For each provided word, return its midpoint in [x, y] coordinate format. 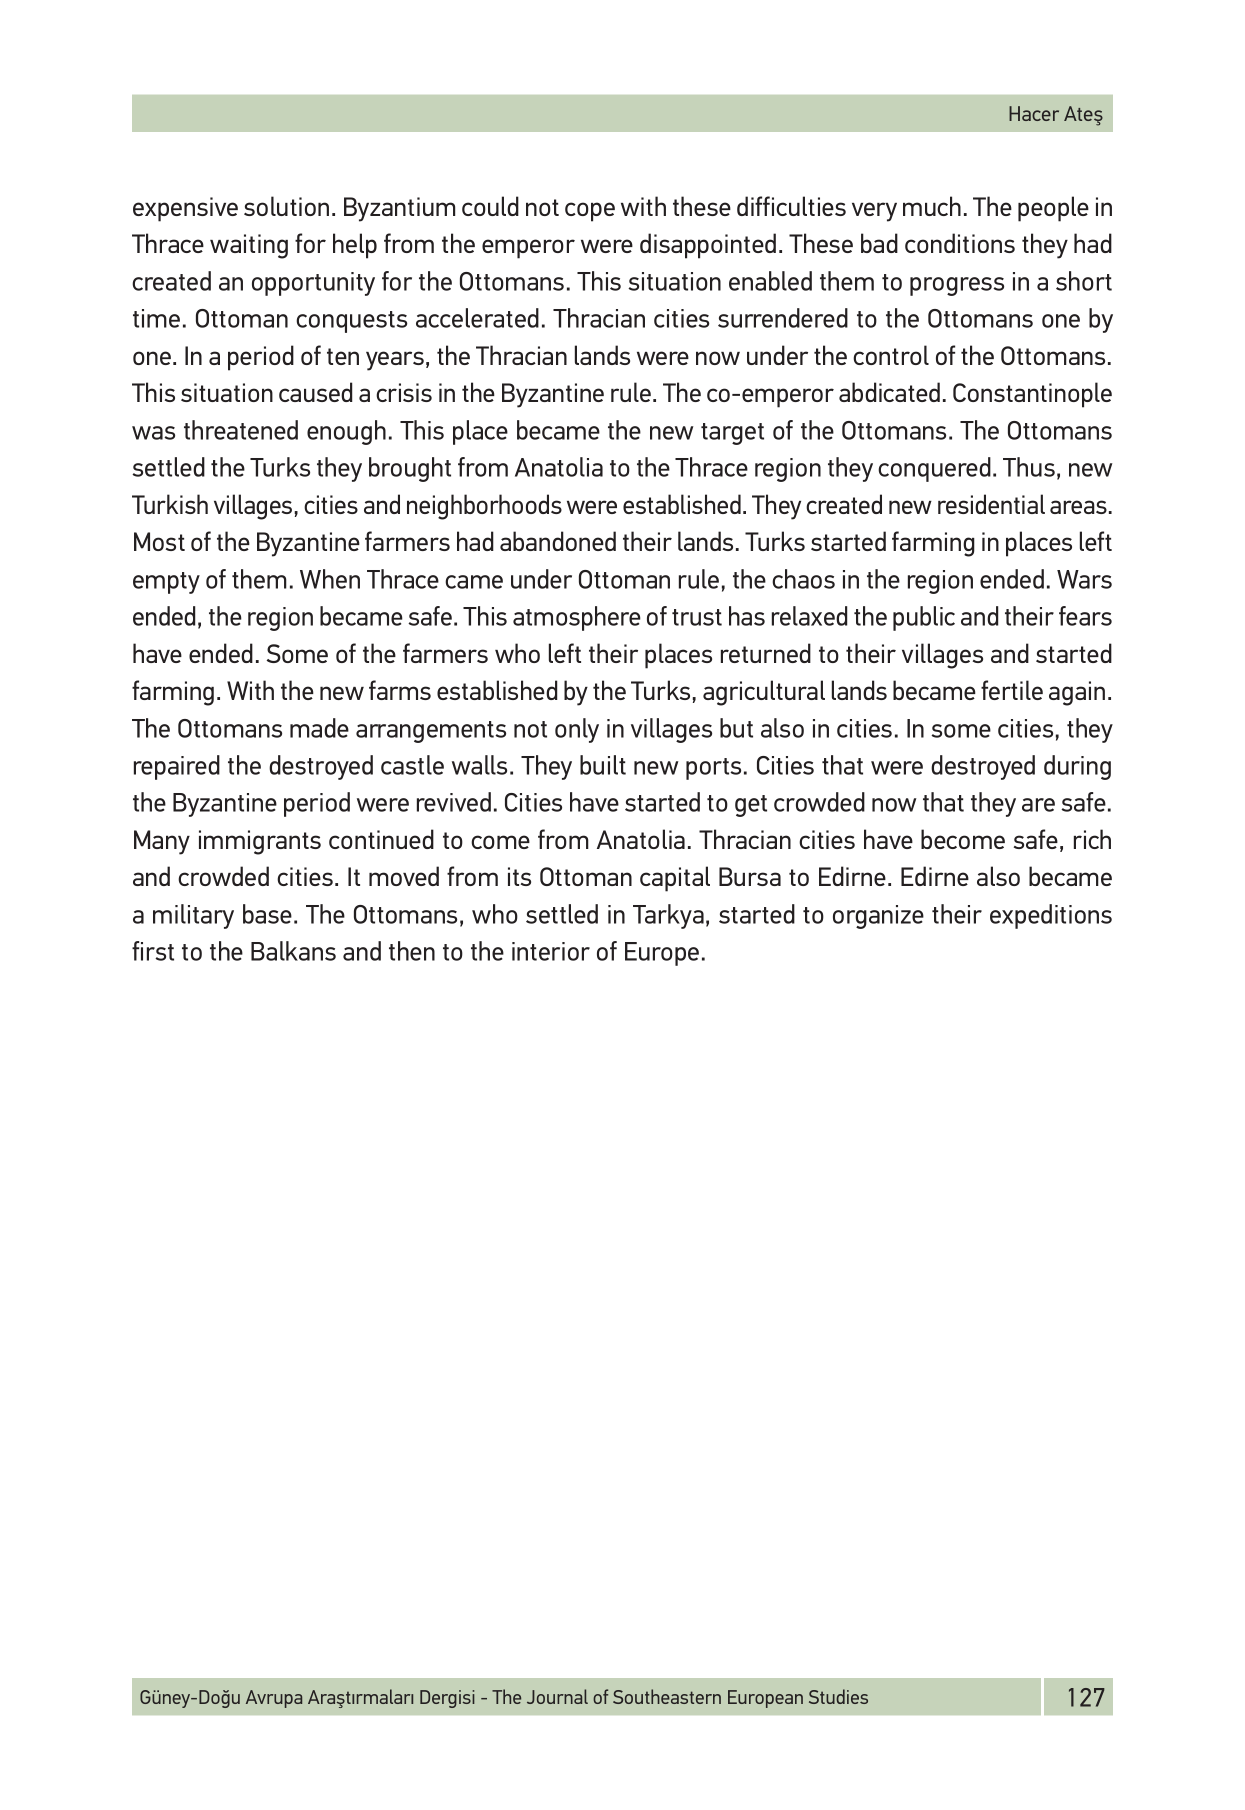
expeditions [1051, 916]
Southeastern [667, 1696]
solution [286, 206]
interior [551, 951]
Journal [557, 1696]
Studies [838, 1696]
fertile [1012, 690]
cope [590, 212]
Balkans [293, 951]
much [932, 206]
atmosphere [577, 618]
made [319, 728]
